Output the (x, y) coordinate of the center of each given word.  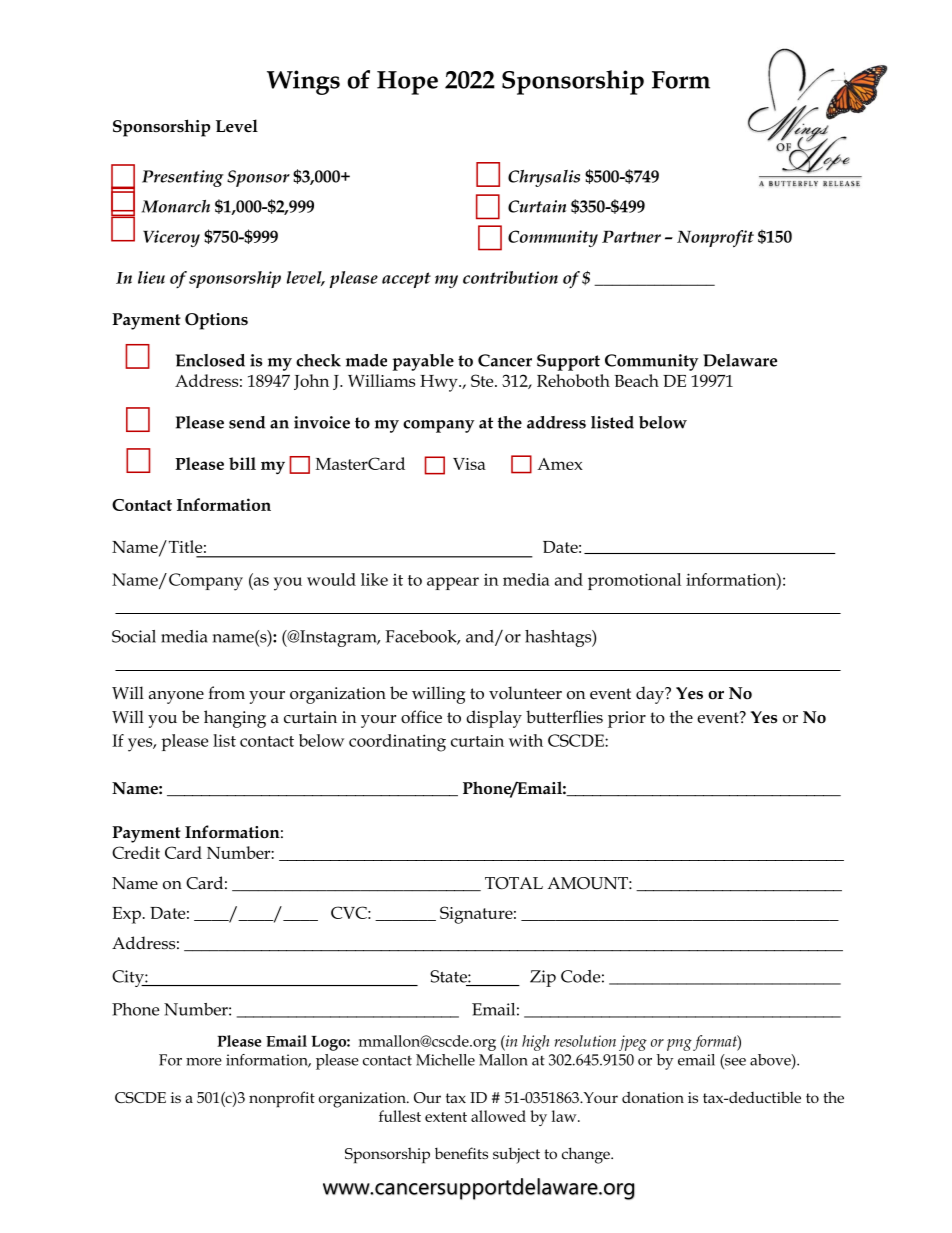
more (204, 1062)
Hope (407, 83)
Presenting (183, 178)
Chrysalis (544, 178)
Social (134, 636)
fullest (400, 1116)
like (374, 579)
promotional (634, 581)
